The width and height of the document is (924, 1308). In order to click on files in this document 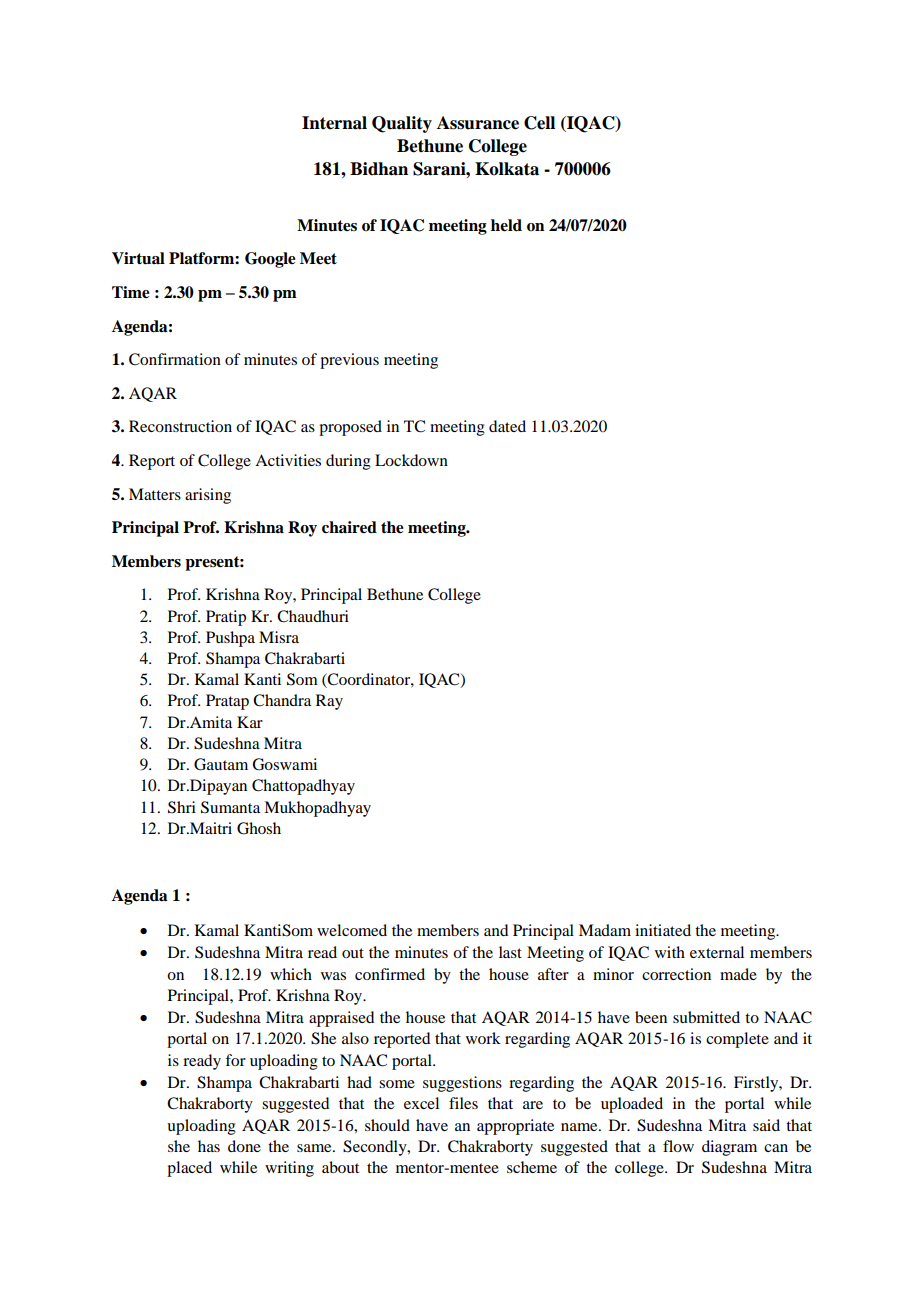, I will do `click(463, 1103)`.
